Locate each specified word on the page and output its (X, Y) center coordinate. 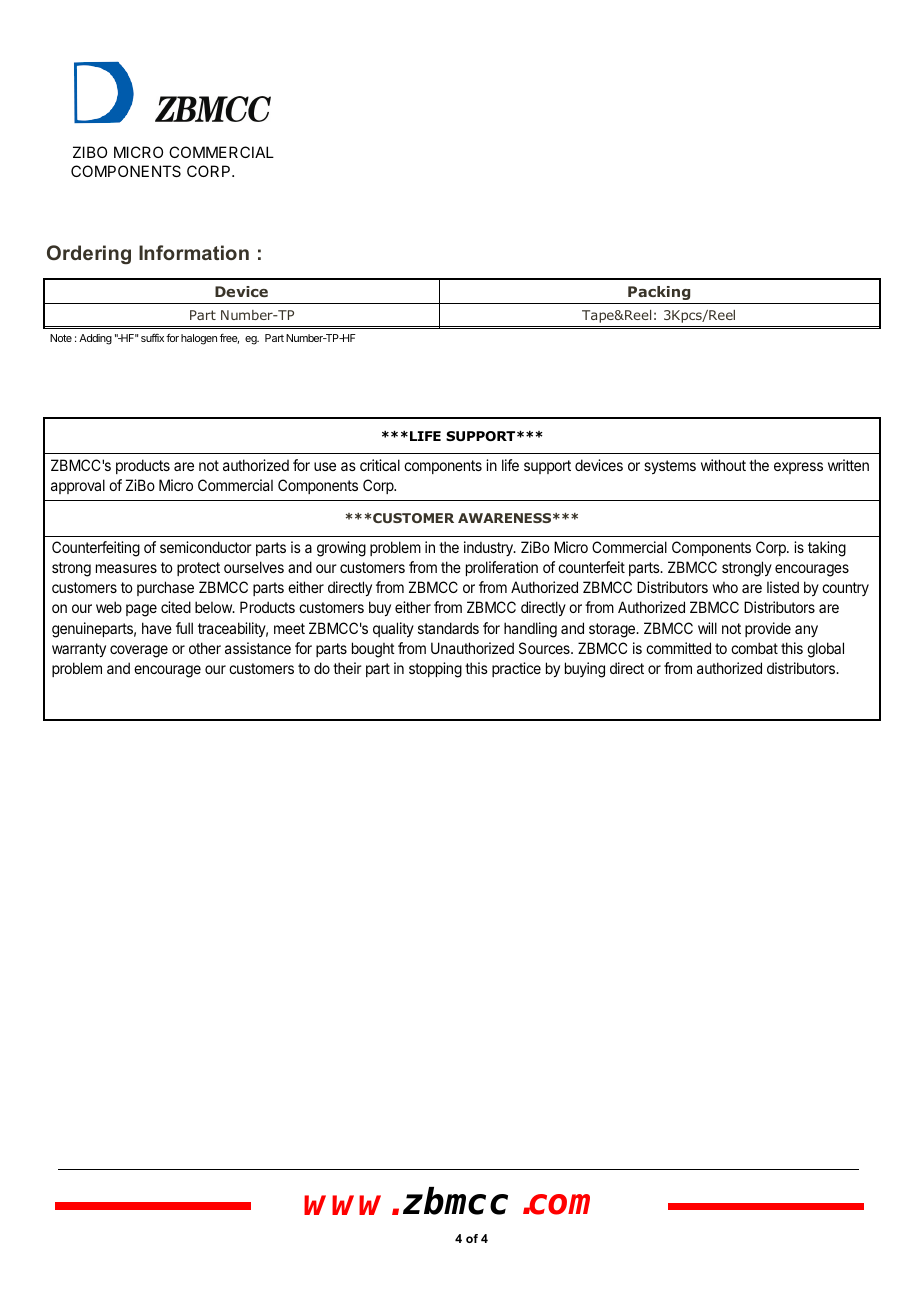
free (229, 339)
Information (194, 252)
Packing (659, 293)
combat (754, 648)
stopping (435, 670)
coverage (139, 651)
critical (380, 465)
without (723, 465)
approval (78, 486)
